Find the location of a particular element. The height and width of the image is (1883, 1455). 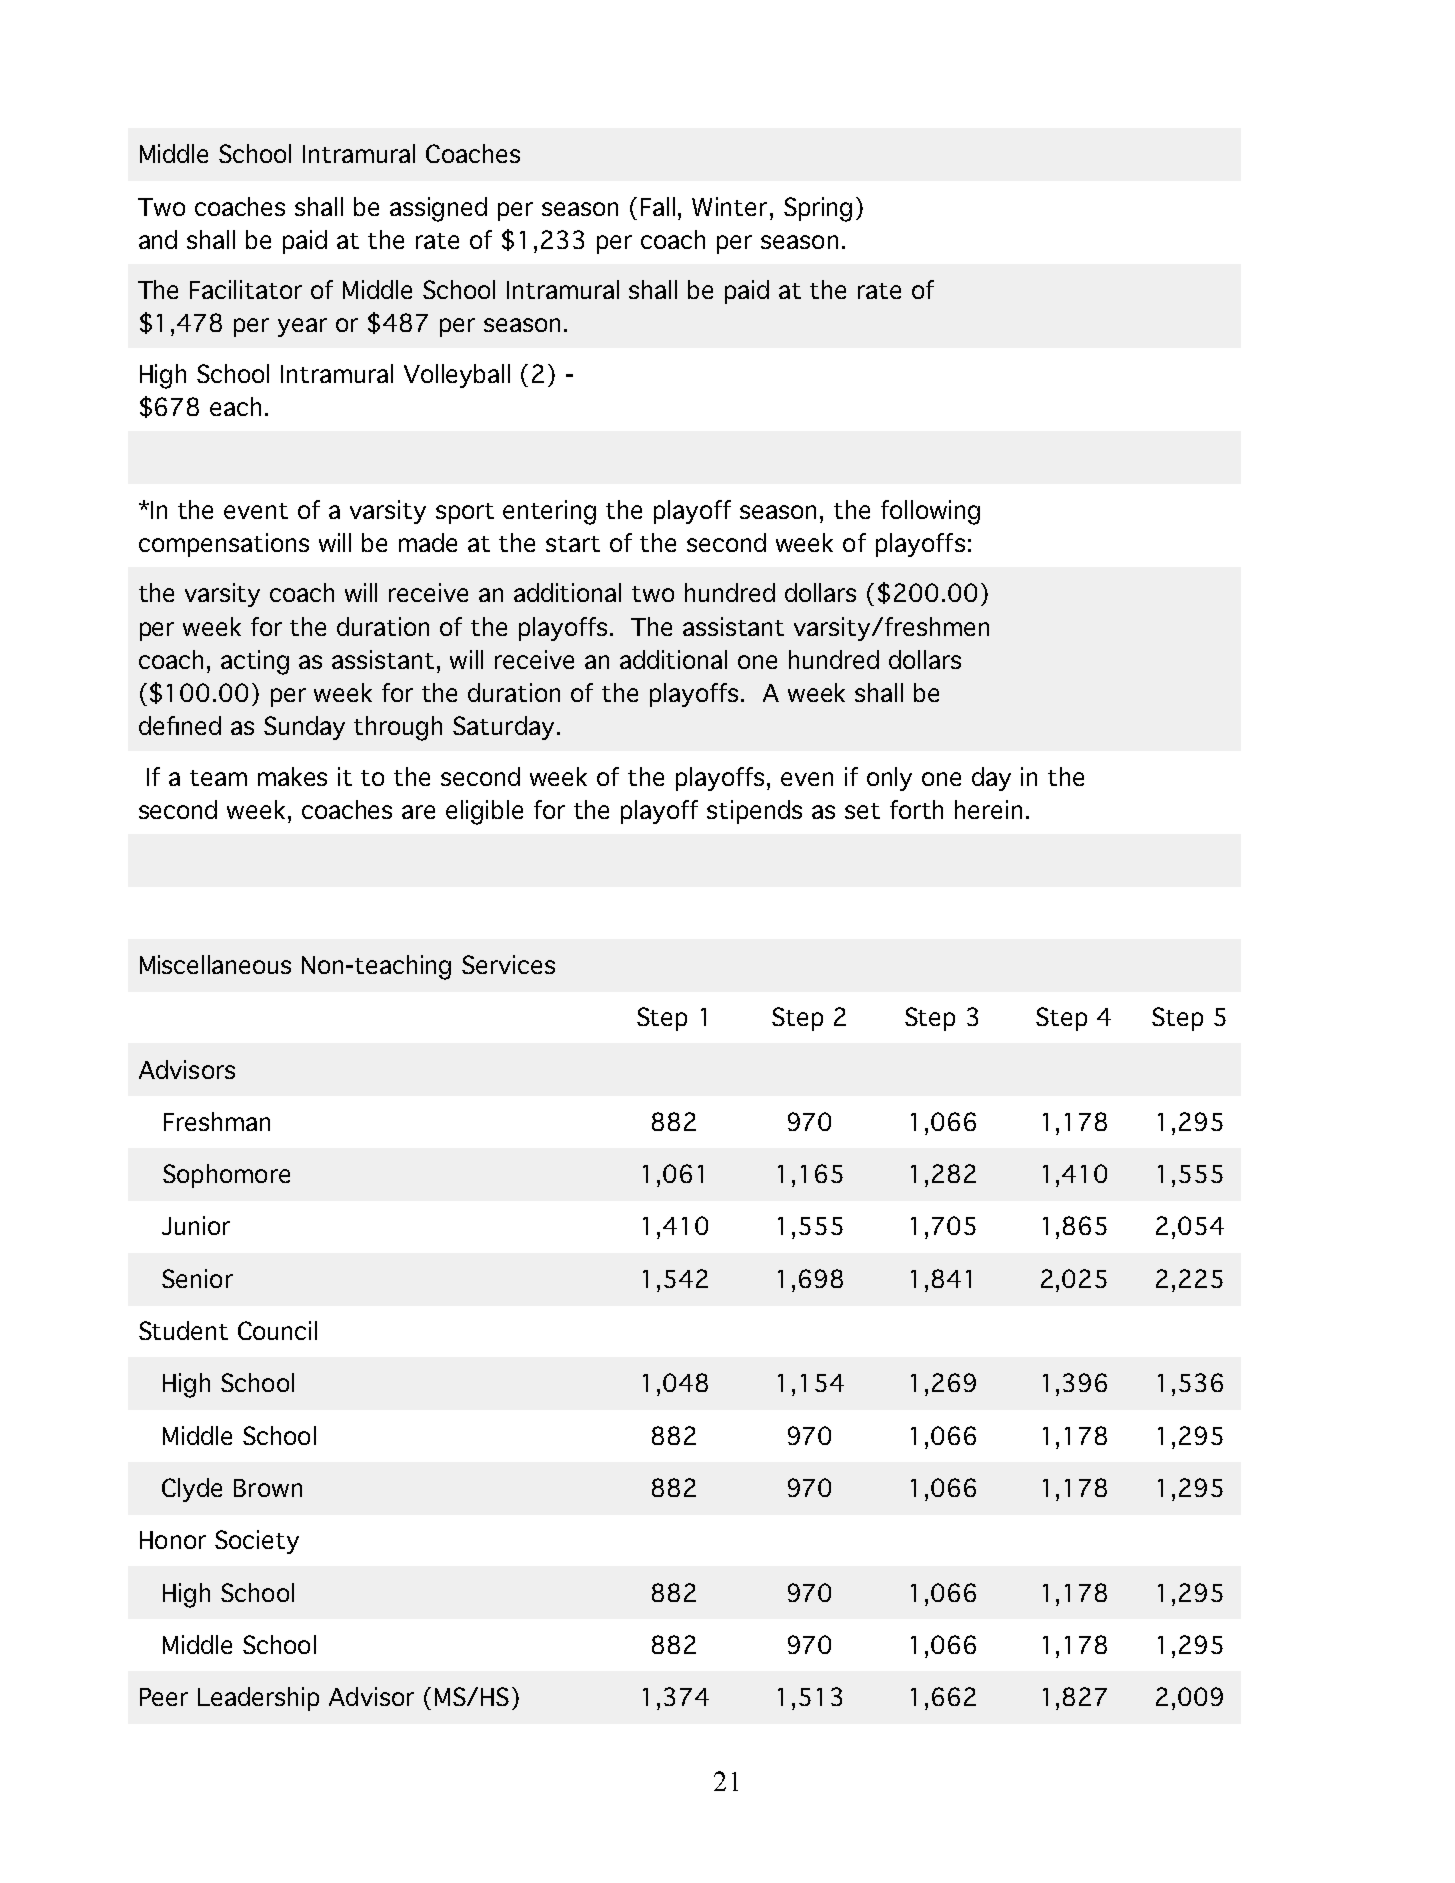

start is located at coordinates (573, 544).
